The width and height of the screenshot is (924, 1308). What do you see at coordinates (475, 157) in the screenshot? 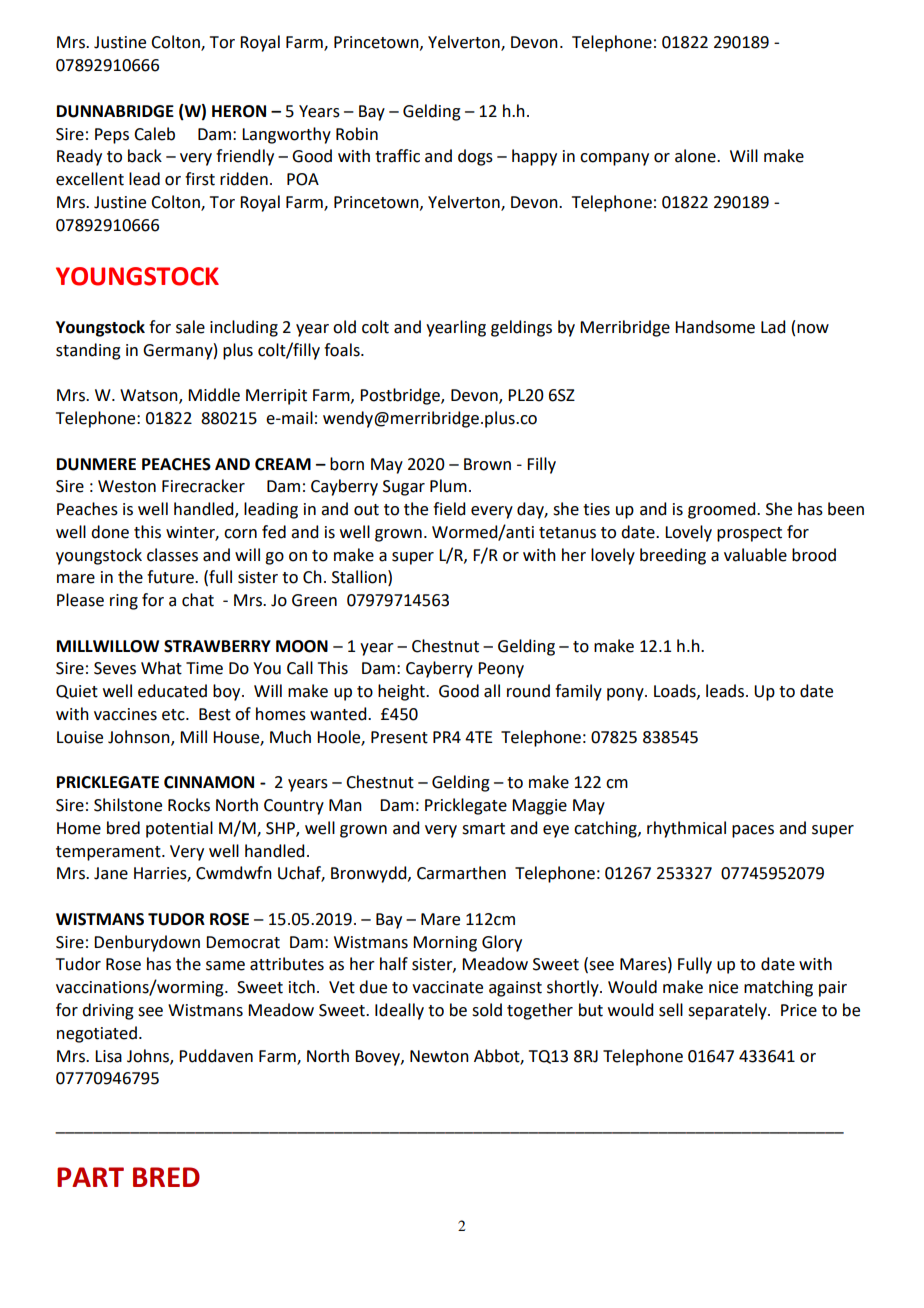
I see `dogs` at bounding box center [475, 157].
